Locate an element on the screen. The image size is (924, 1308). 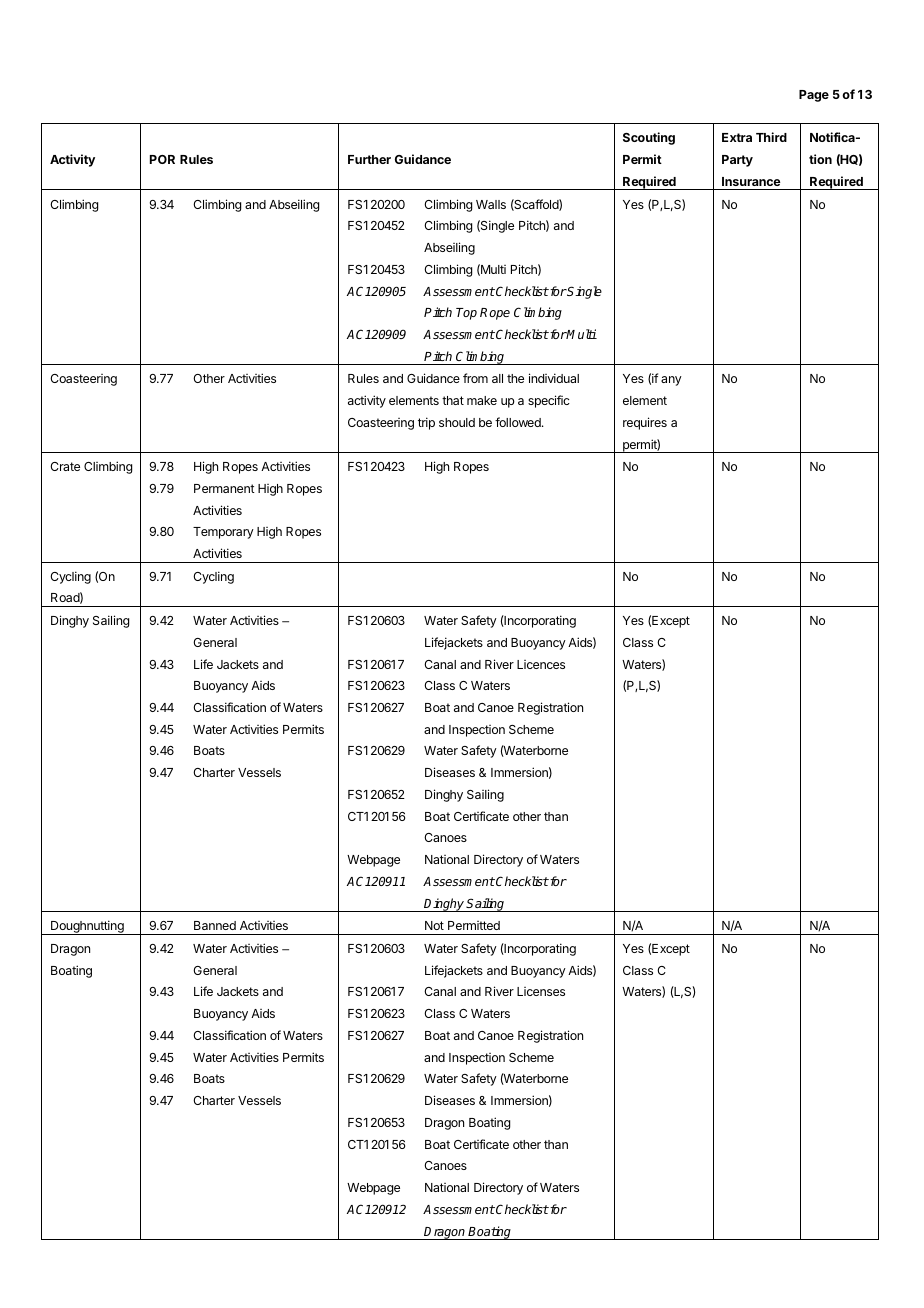
Licenses is located at coordinates (541, 991).
